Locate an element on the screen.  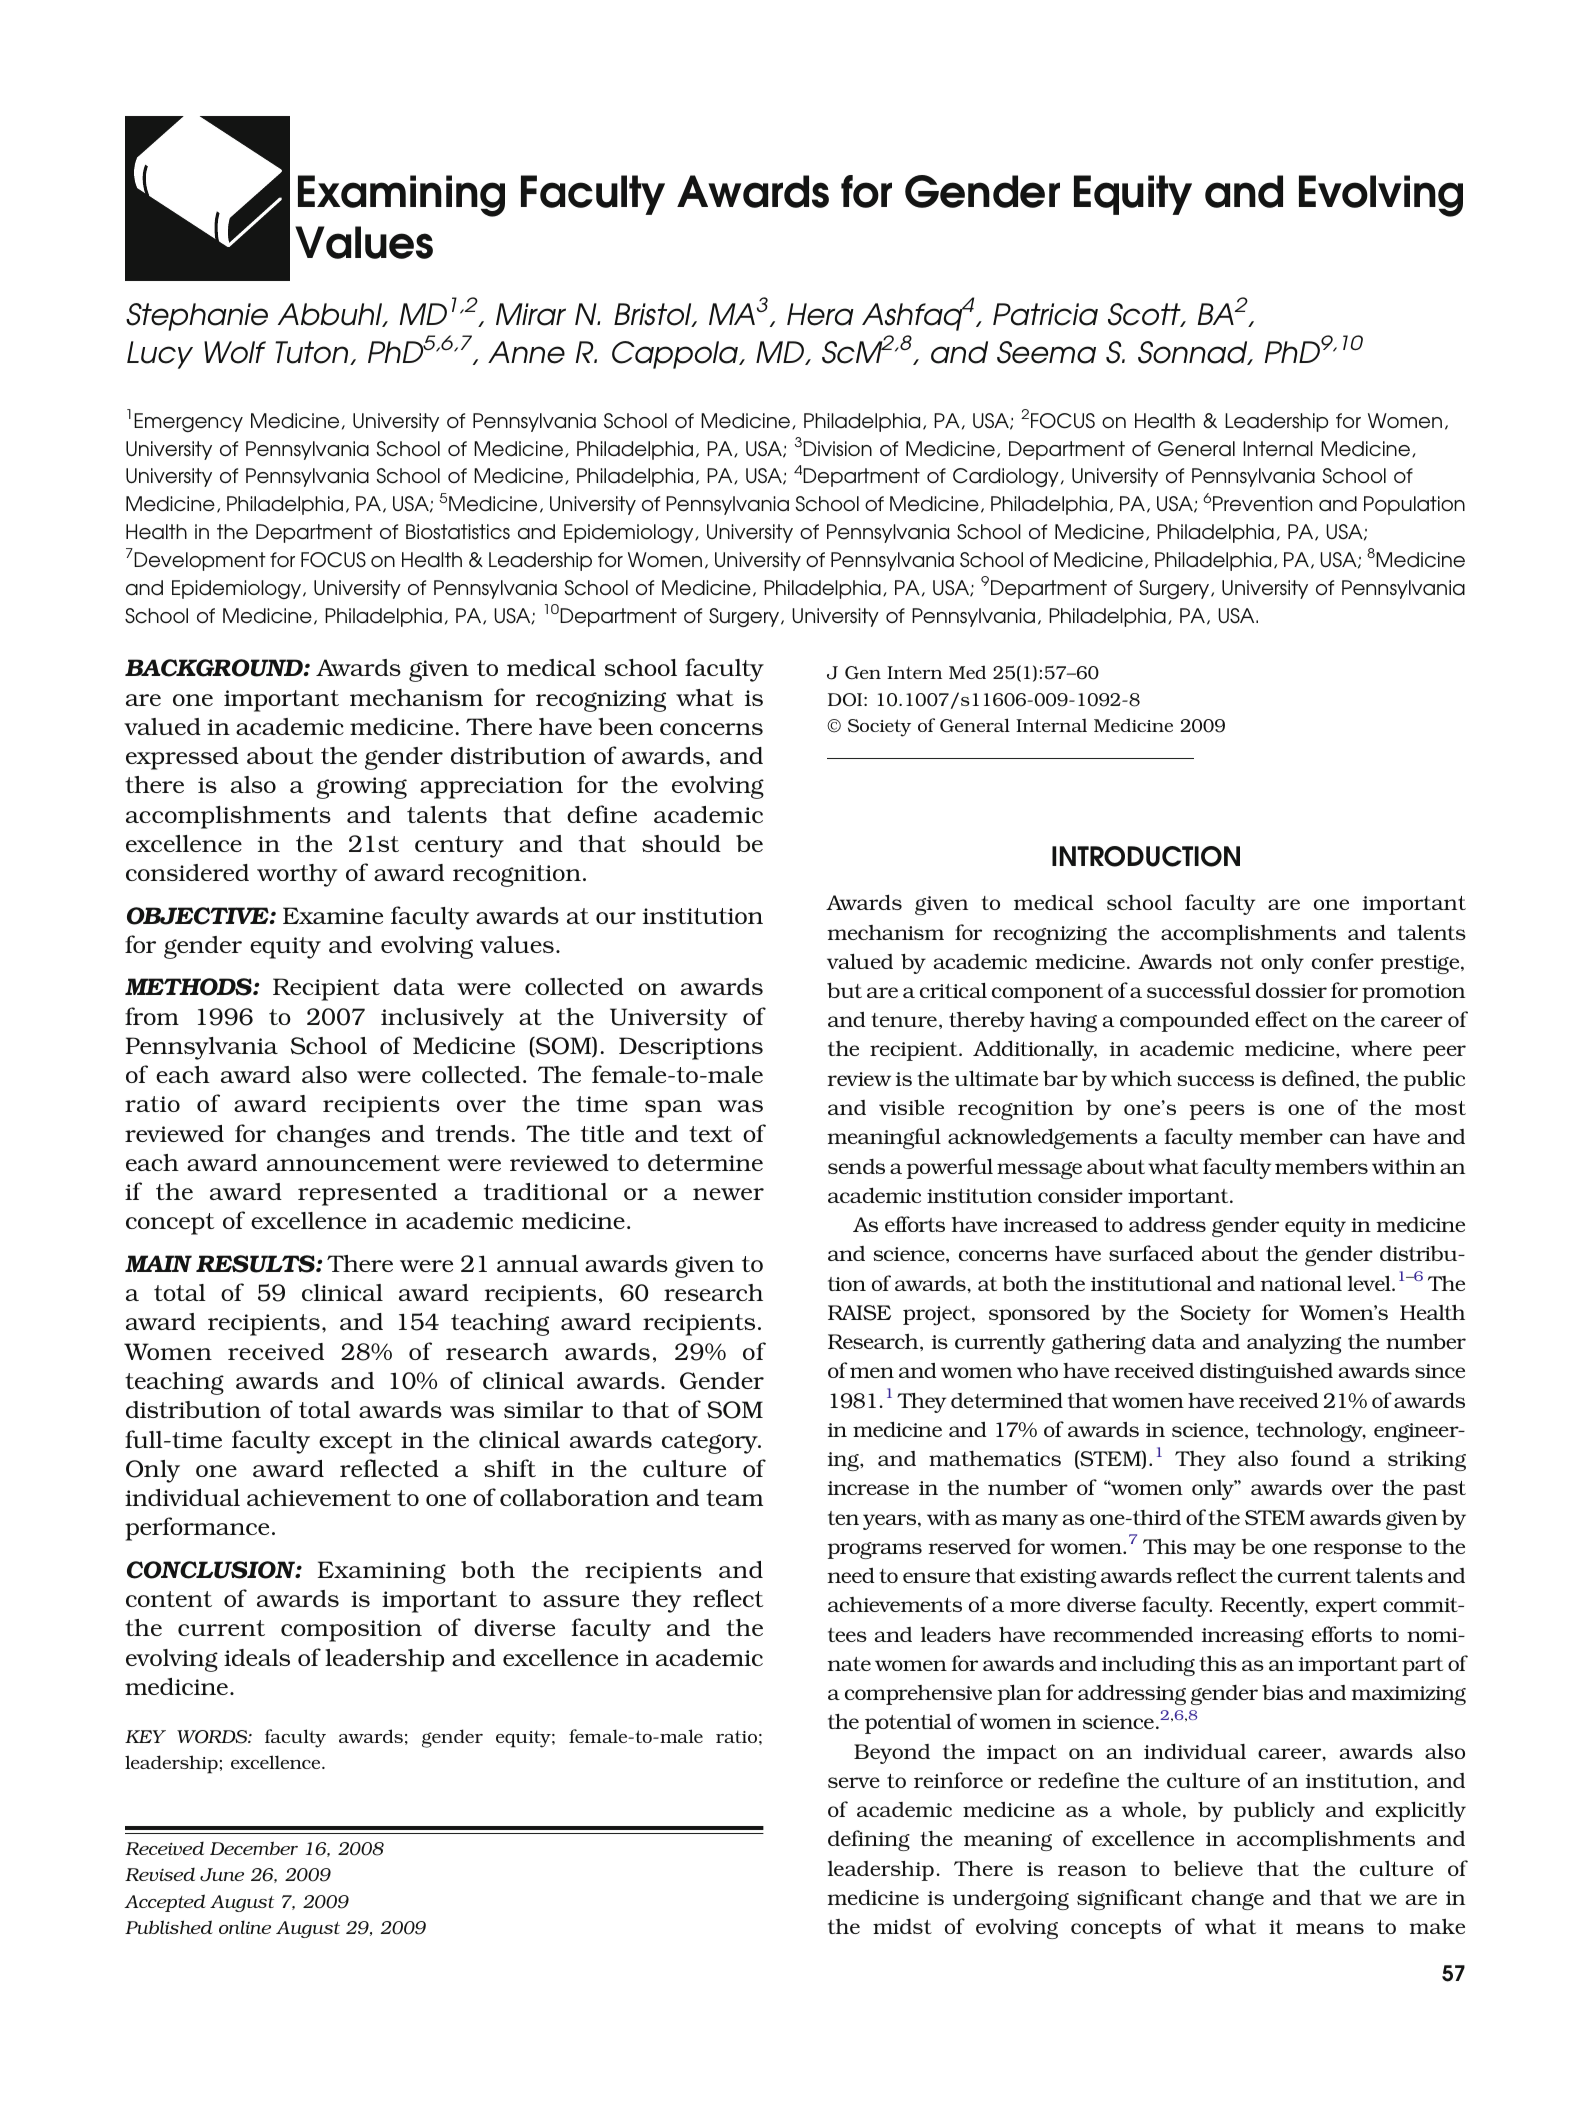
believe is located at coordinates (1208, 1868).
